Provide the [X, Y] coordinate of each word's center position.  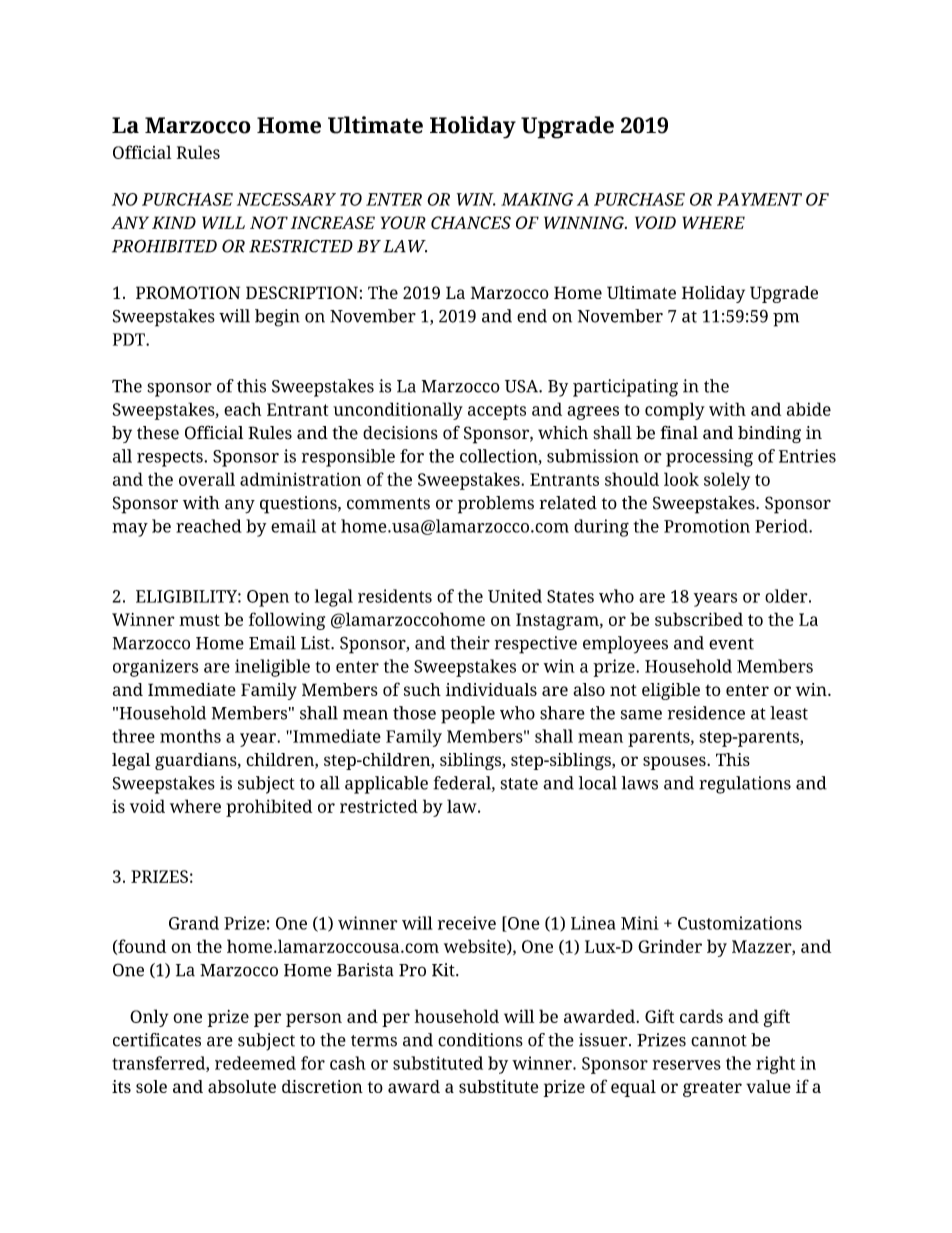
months [190, 736]
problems [496, 505]
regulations [745, 785]
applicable [386, 785]
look [681, 479]
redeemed [255, 1063]
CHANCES [471, 222]
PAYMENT [759, 199]
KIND [174, 222]
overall [207, 479]
